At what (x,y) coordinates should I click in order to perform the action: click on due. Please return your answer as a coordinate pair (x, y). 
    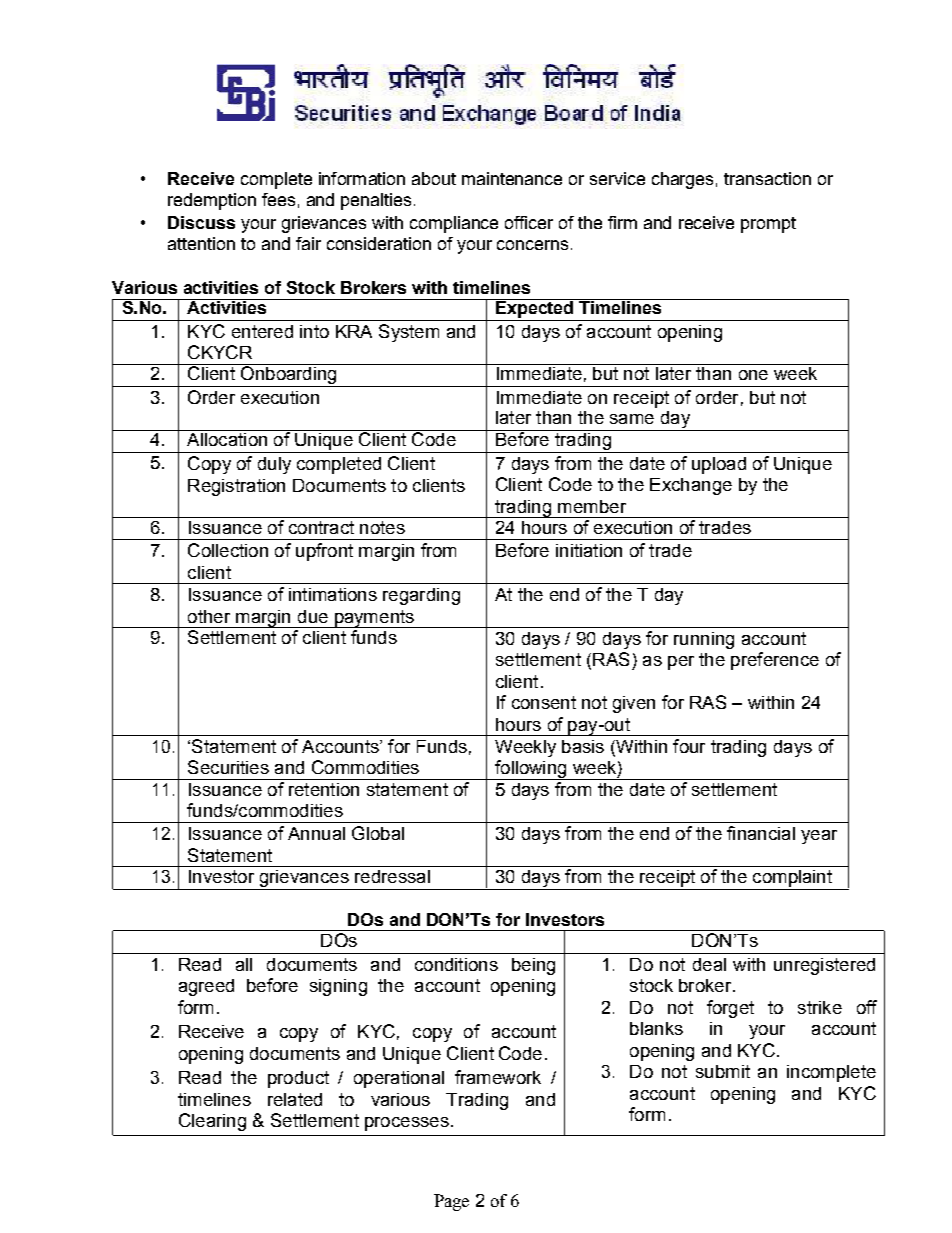
    Looking at the image, I should click on (313, 616).
